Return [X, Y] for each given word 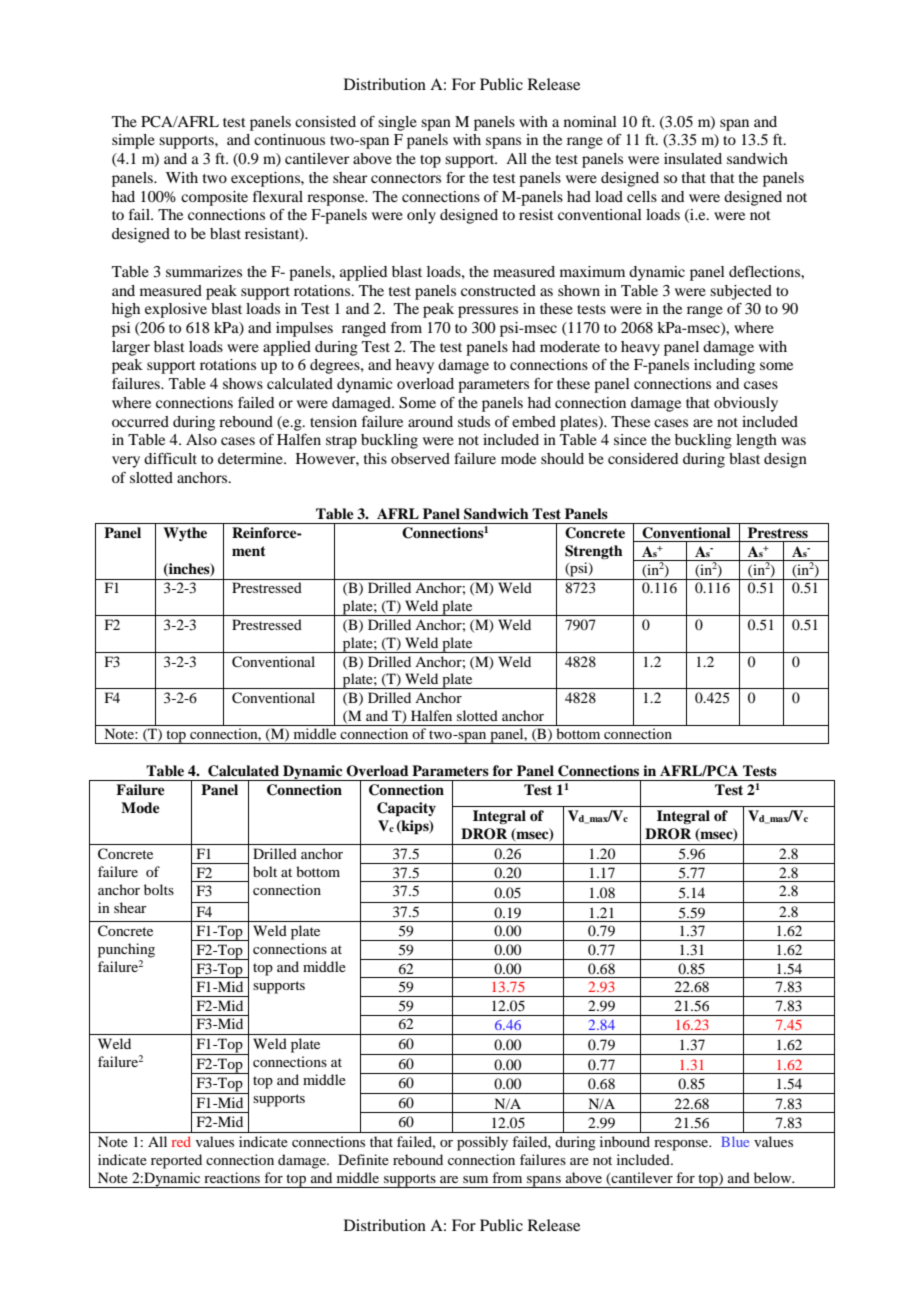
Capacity [406, 809]
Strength [594, 552]
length [756, 441]
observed [420, 458]
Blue [735, 1141]
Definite [363, 1159]
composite [214, 198]
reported [176, 1161]
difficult [170, 458]
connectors [406, 178]
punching [126, 950]
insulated [693, 158]
